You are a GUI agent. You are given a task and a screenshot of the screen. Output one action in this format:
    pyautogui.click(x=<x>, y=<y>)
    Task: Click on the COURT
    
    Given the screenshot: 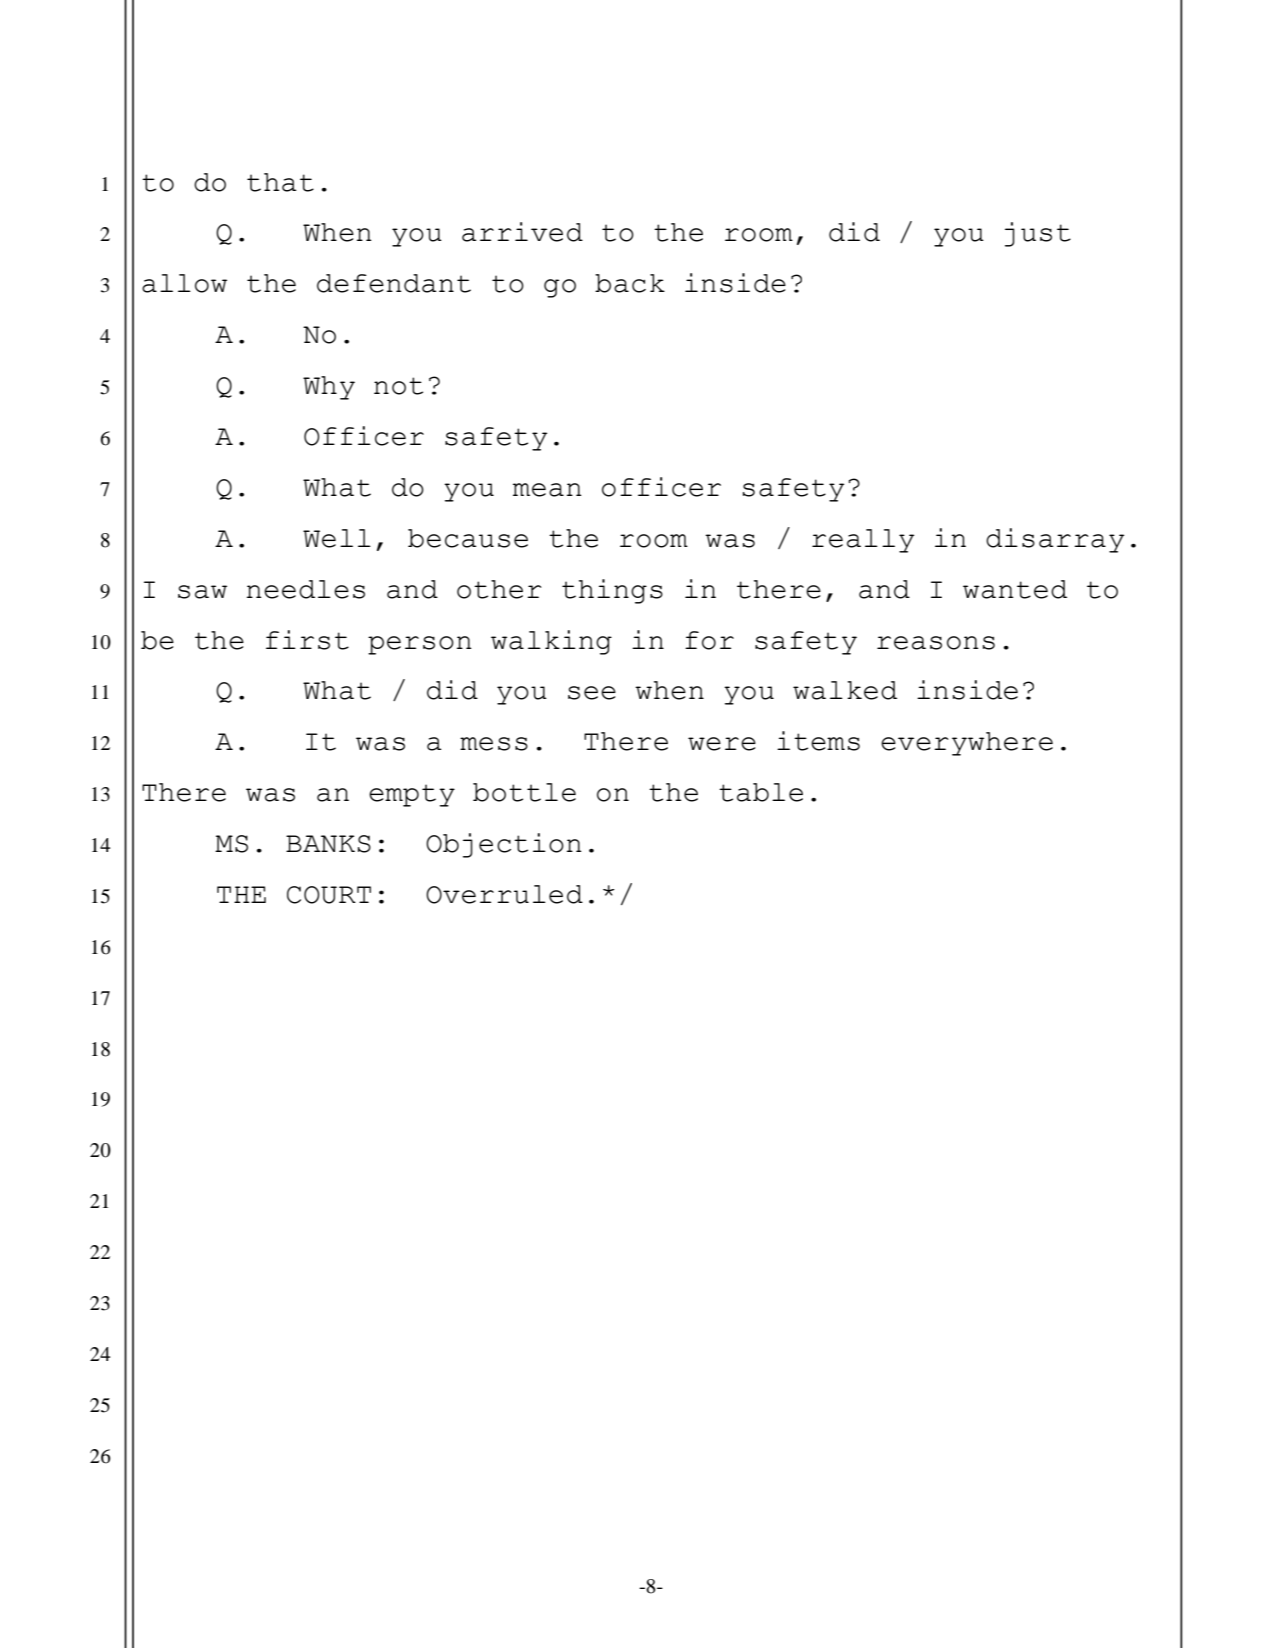 What is the action you would take?
    pyautogui.click(x=329, y=895)
